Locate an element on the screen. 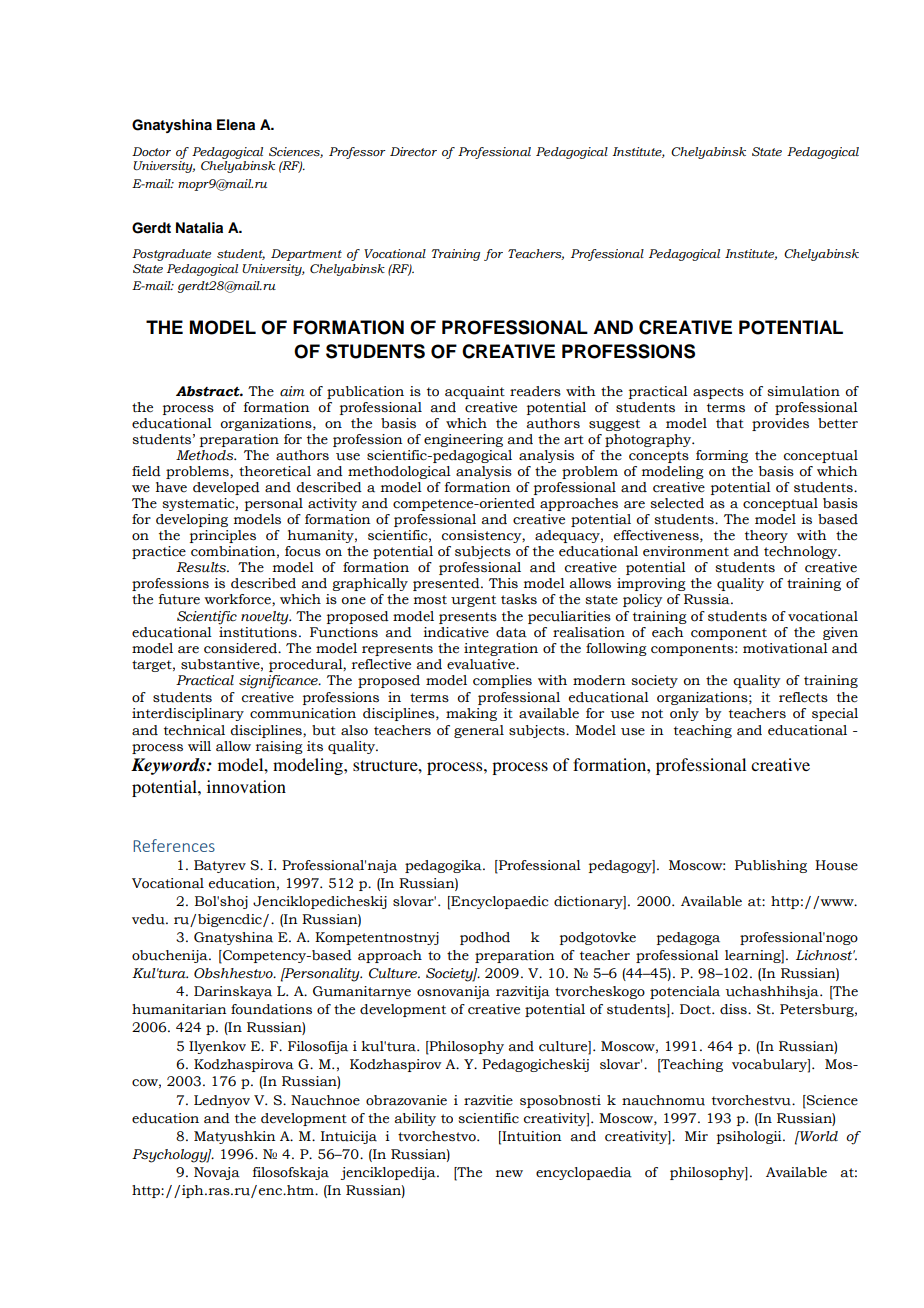 The image size is (924, 1308). Mir is located at coordinates (696, 1136).
